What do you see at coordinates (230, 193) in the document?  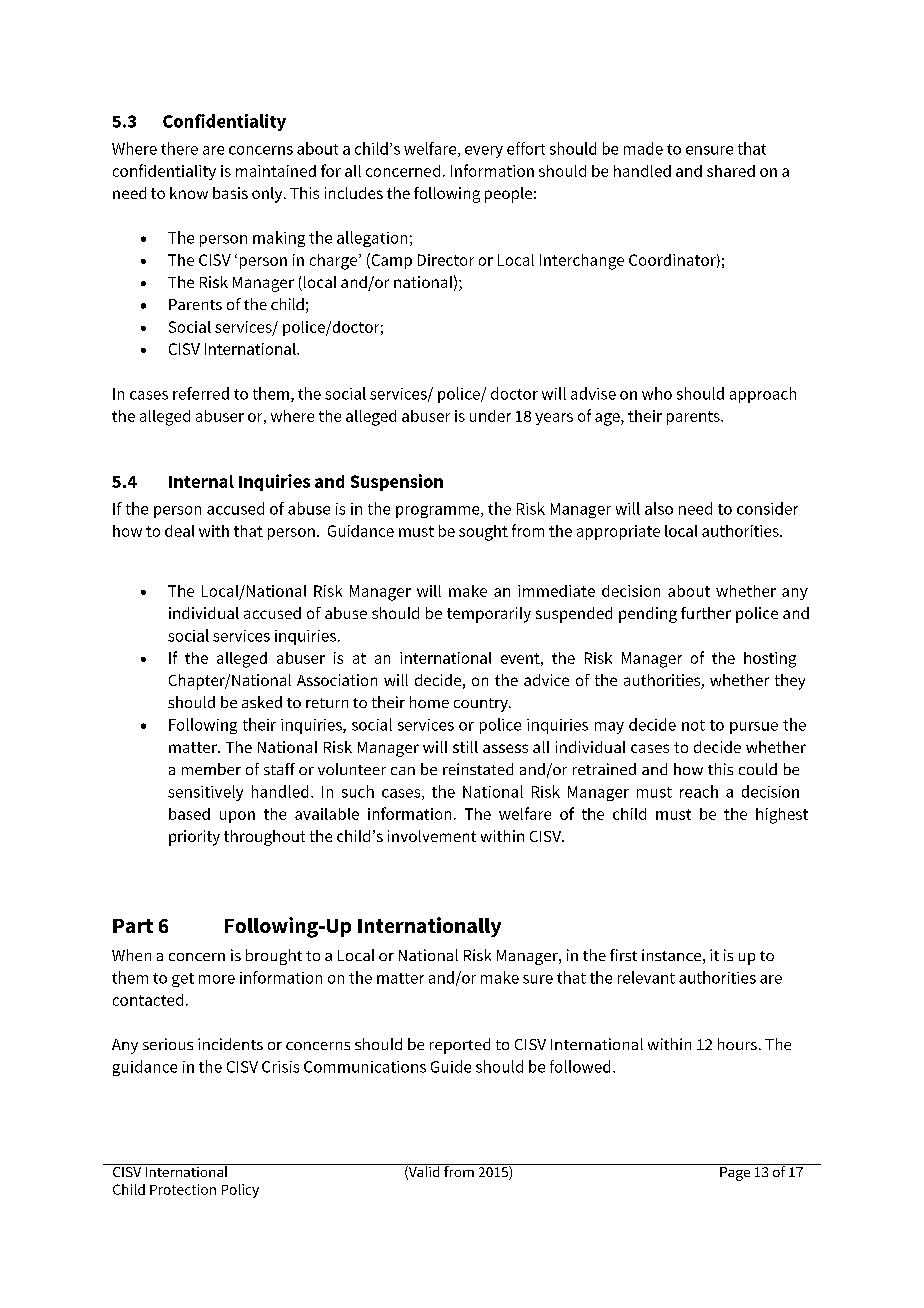 I see `basis` at bounding box center [230, 193].
